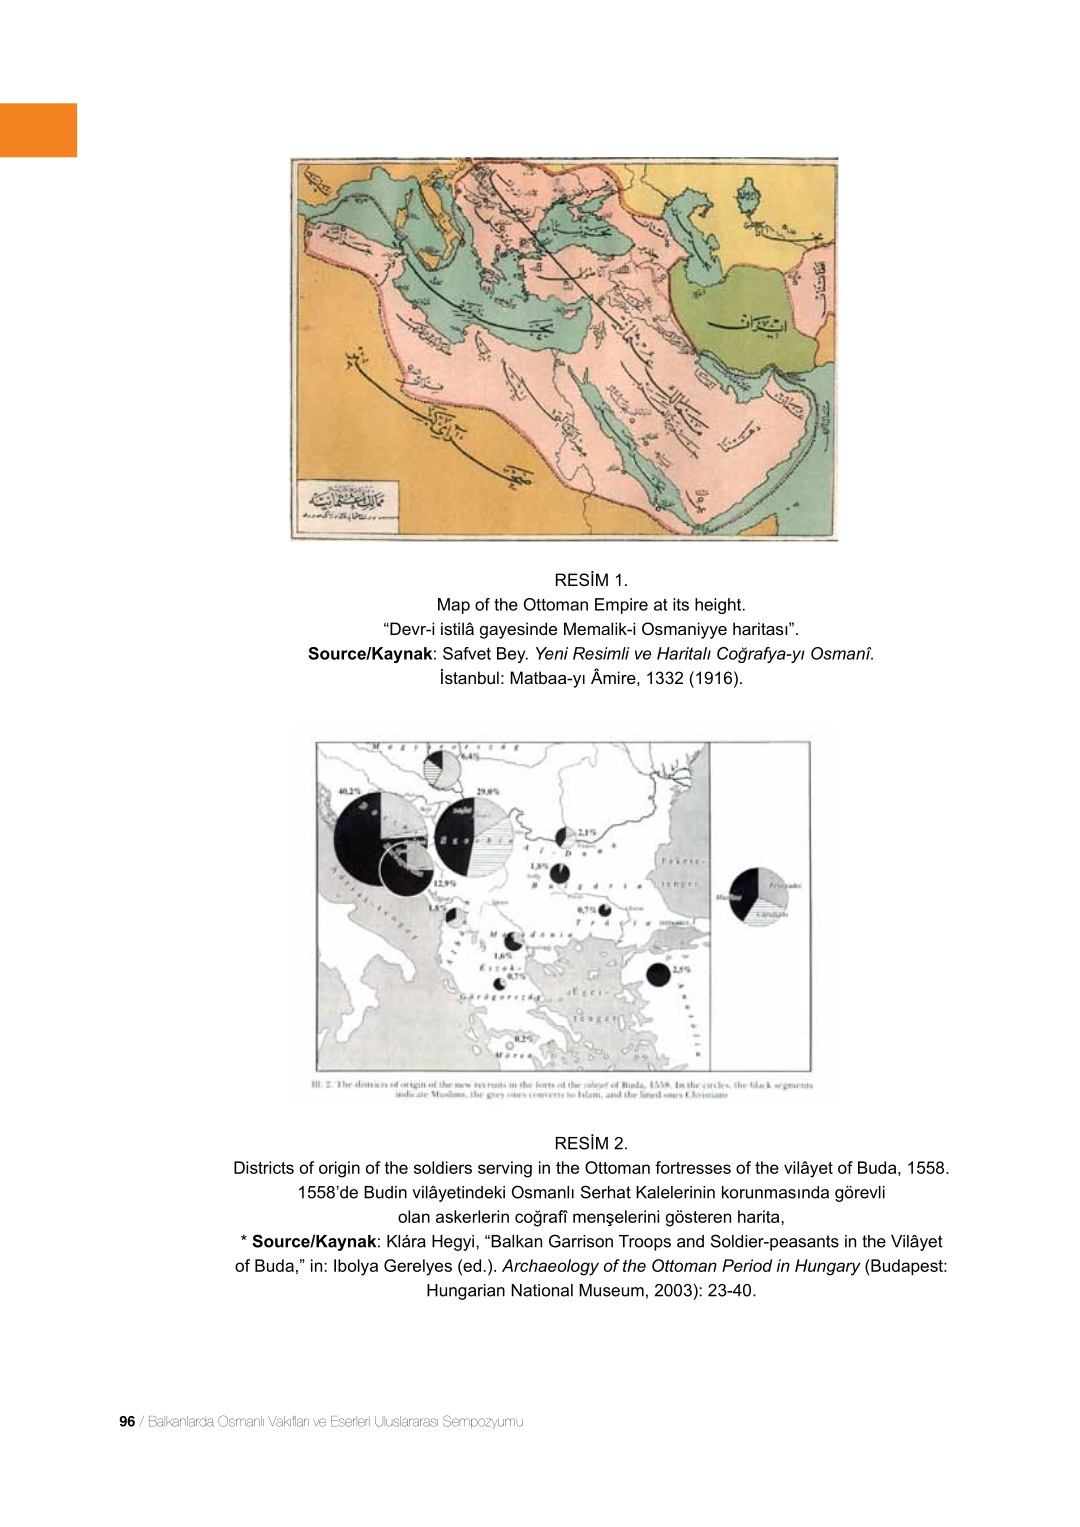  Describe the element at coordinates (339, 1169) in the page. I see `origin` at that location.
